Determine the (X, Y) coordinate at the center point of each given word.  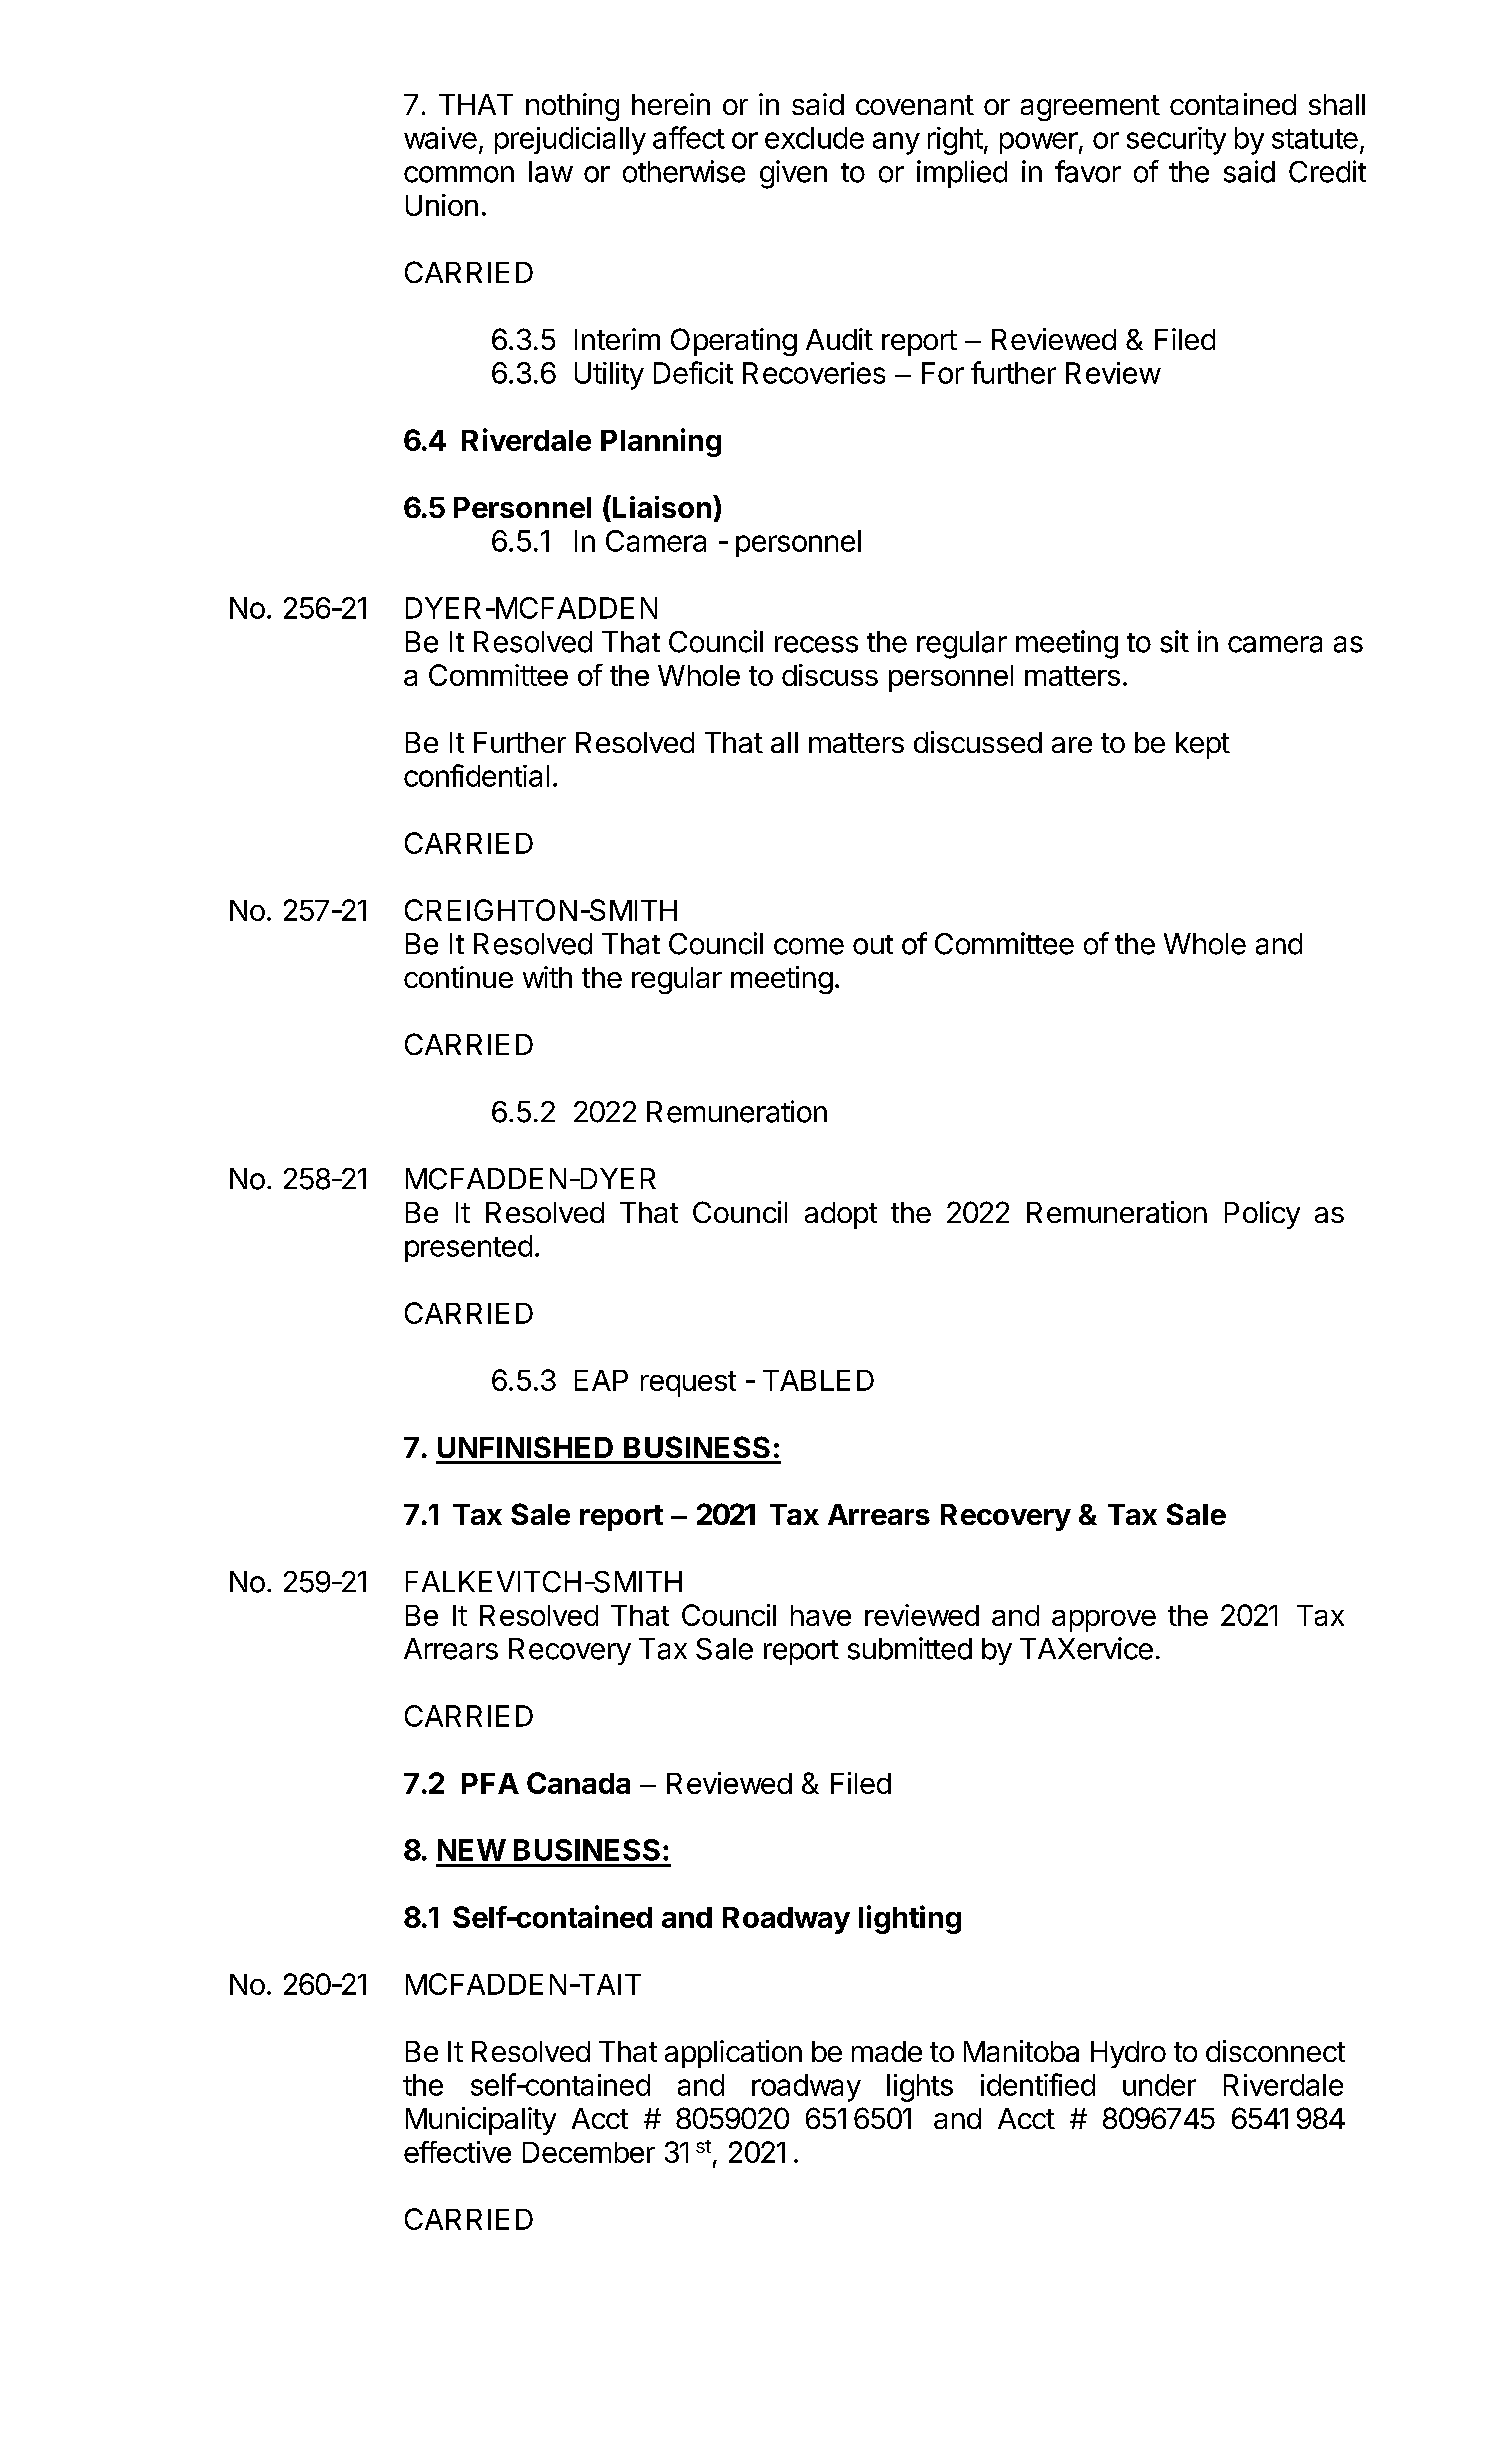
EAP (601, 1380)
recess (816, 644)
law (551, 172)
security (1176, 141)
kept (1203, 745)
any (896, 143)
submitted (910, 1648)
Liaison (662, 507)
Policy (1262, 1215)
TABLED (818, 1380)
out (873, 945)
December (589, 2152)
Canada (578, 1783)
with (547, 977)
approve (1104, 1621)
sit (1174, 641)
